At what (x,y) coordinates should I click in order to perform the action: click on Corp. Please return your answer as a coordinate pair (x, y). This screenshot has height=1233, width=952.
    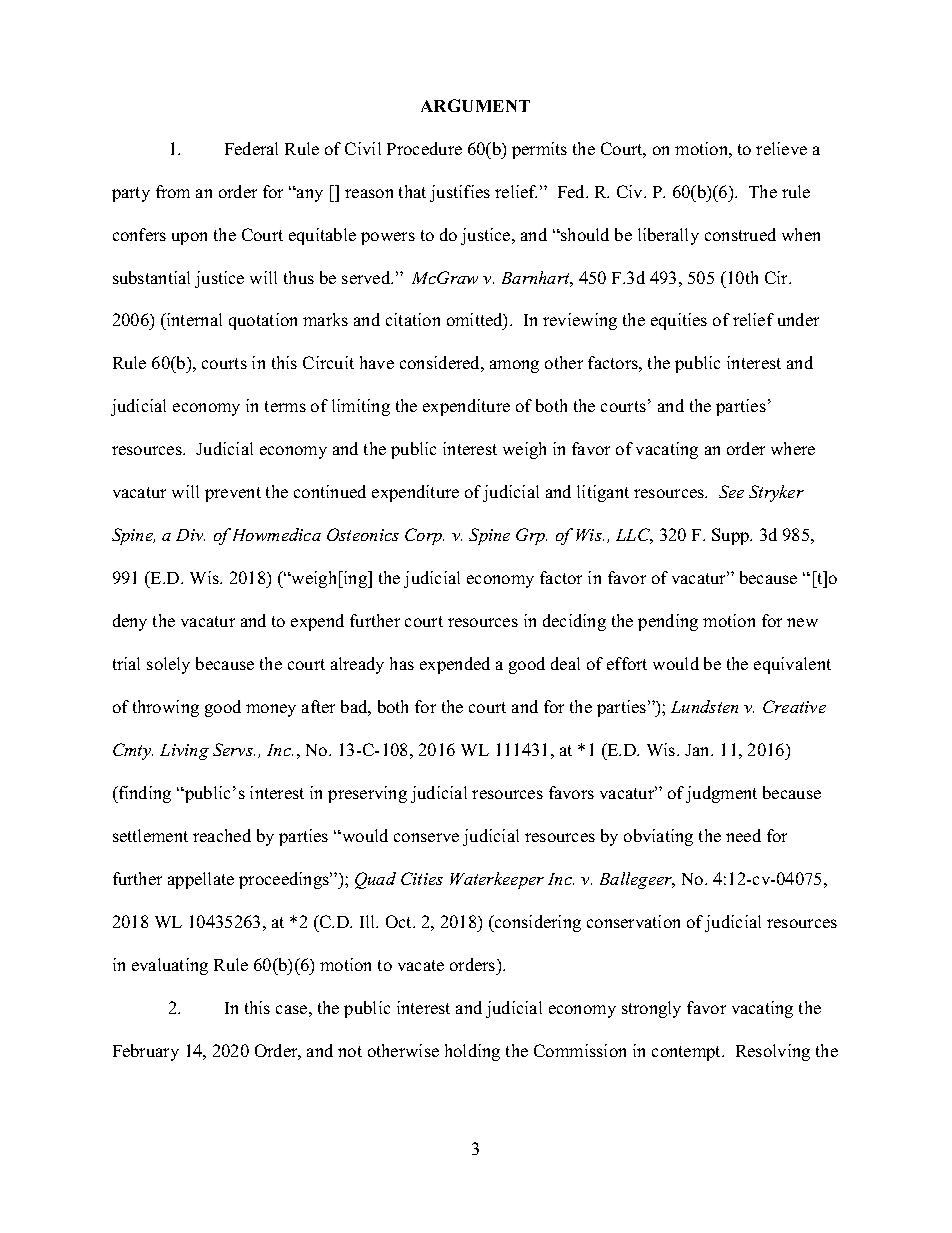
    Looking at the image, I should click on (424, 536).
